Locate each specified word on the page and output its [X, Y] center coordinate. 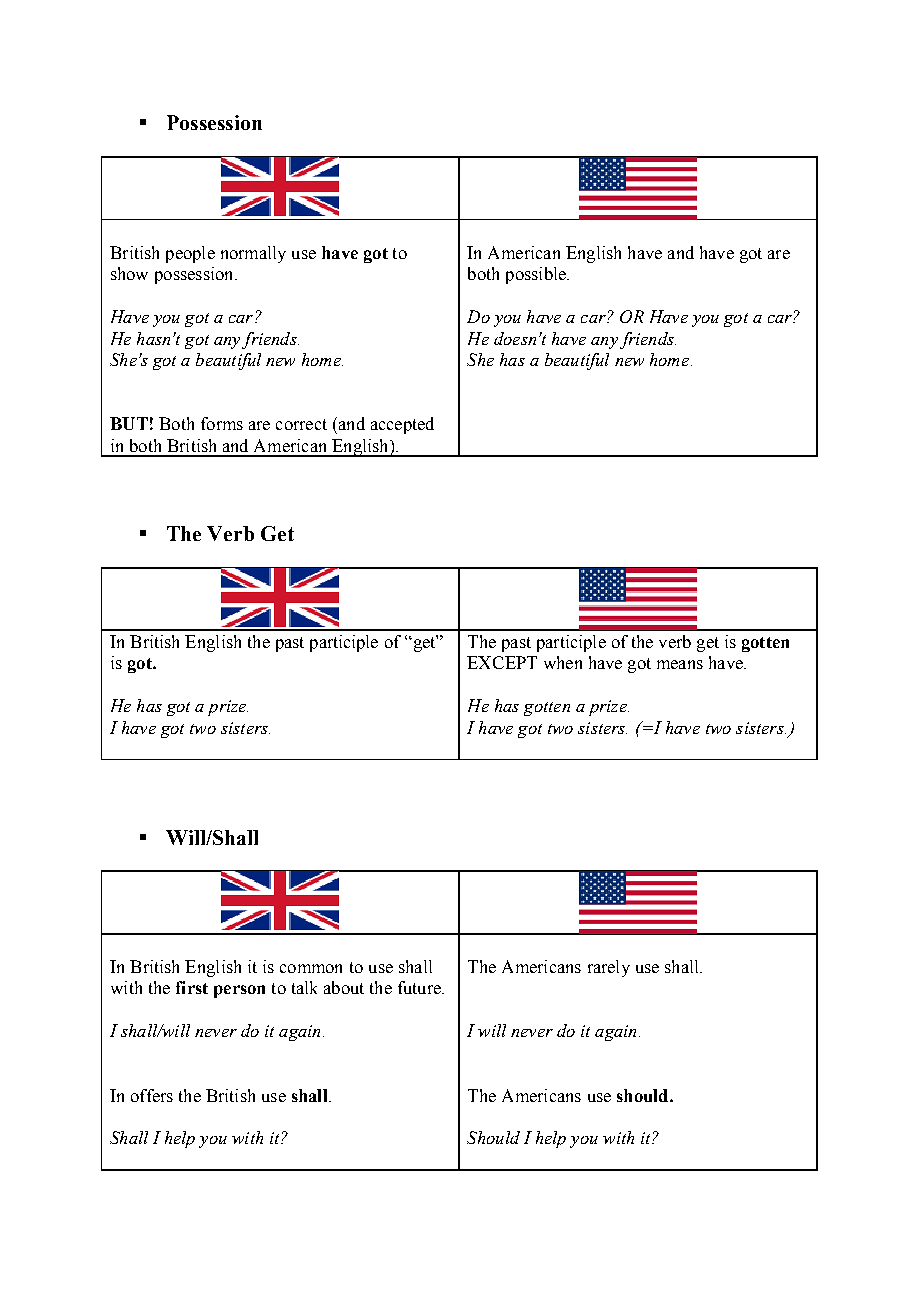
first [192, 987]
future [420, 987]
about [344, 987]
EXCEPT [502, 662]
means [680, 664]
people [190, 254]
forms [222, 423]
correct [301, 424]
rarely [609, 968]
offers [152, 1095]
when [563, 662]
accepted [402, 425]
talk [304, 987]
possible [537, 275]
